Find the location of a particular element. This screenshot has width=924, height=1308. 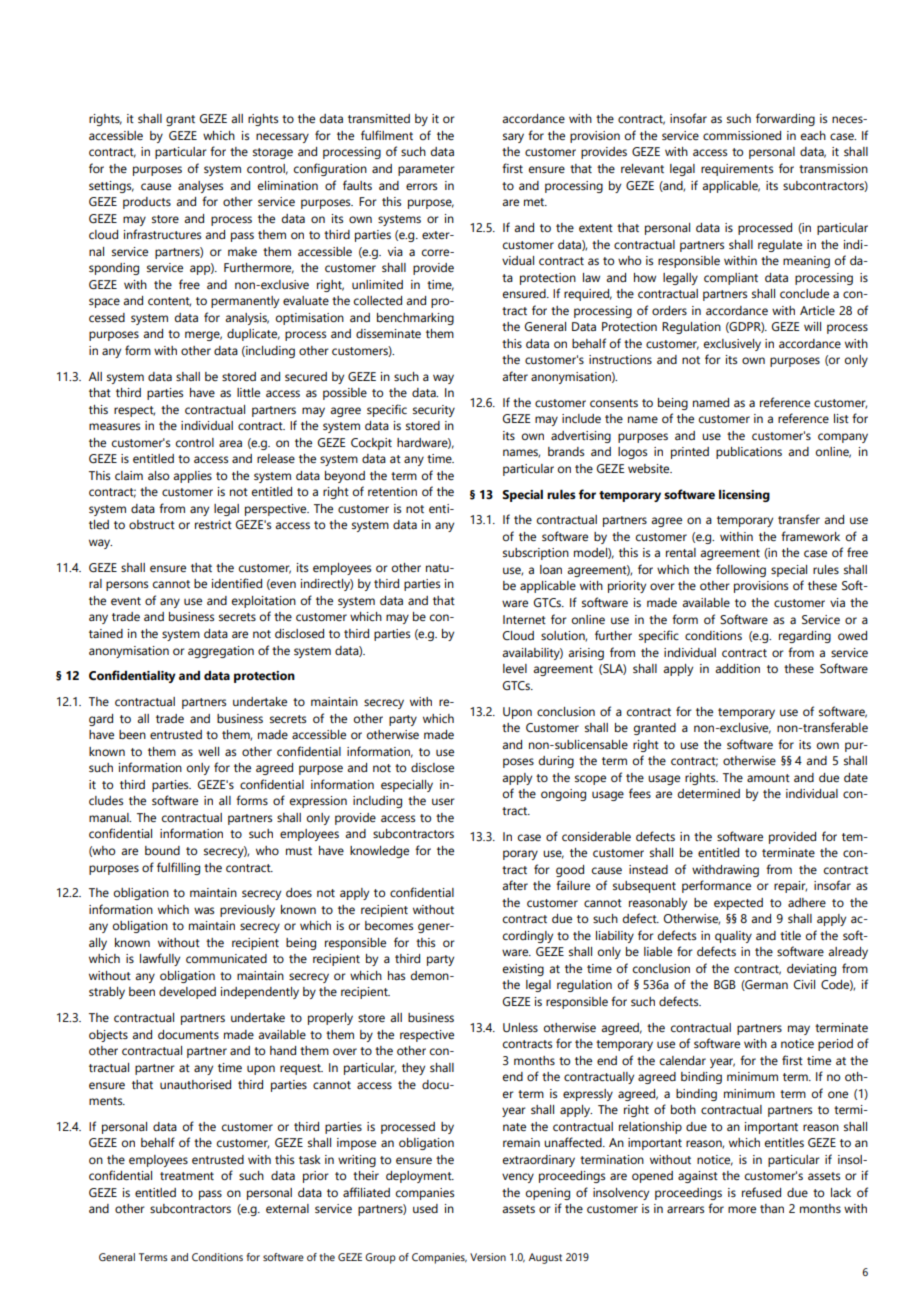

well is located at coordinates (208, 751).
